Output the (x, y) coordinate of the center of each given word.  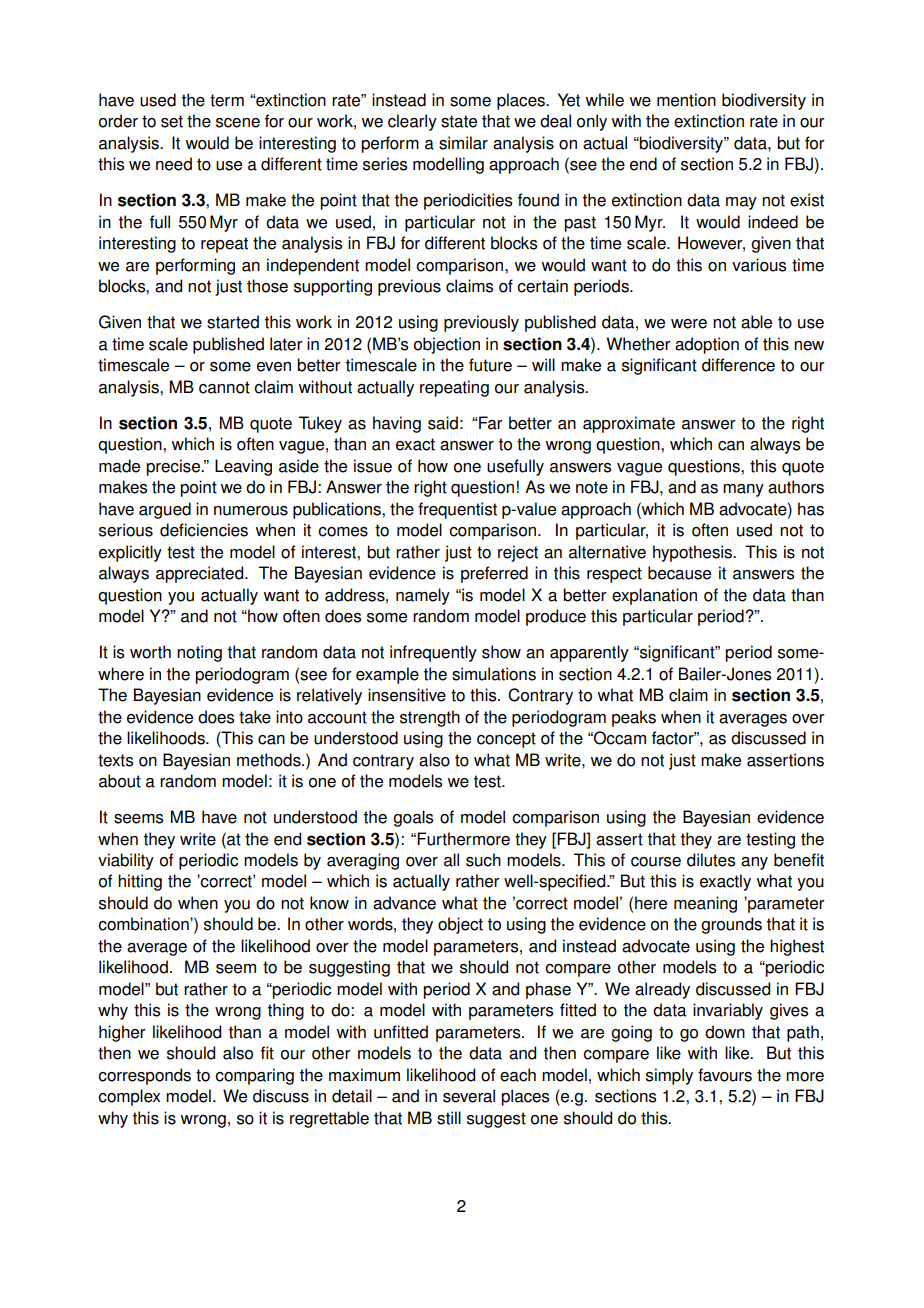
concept (506, 740)
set (172, 121)
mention (686, 100)
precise (174, 467)
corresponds (144, 1076)
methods (270, 760)
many (743, 490)
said (443, 423)
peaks (634, 718)
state (459, 121)
